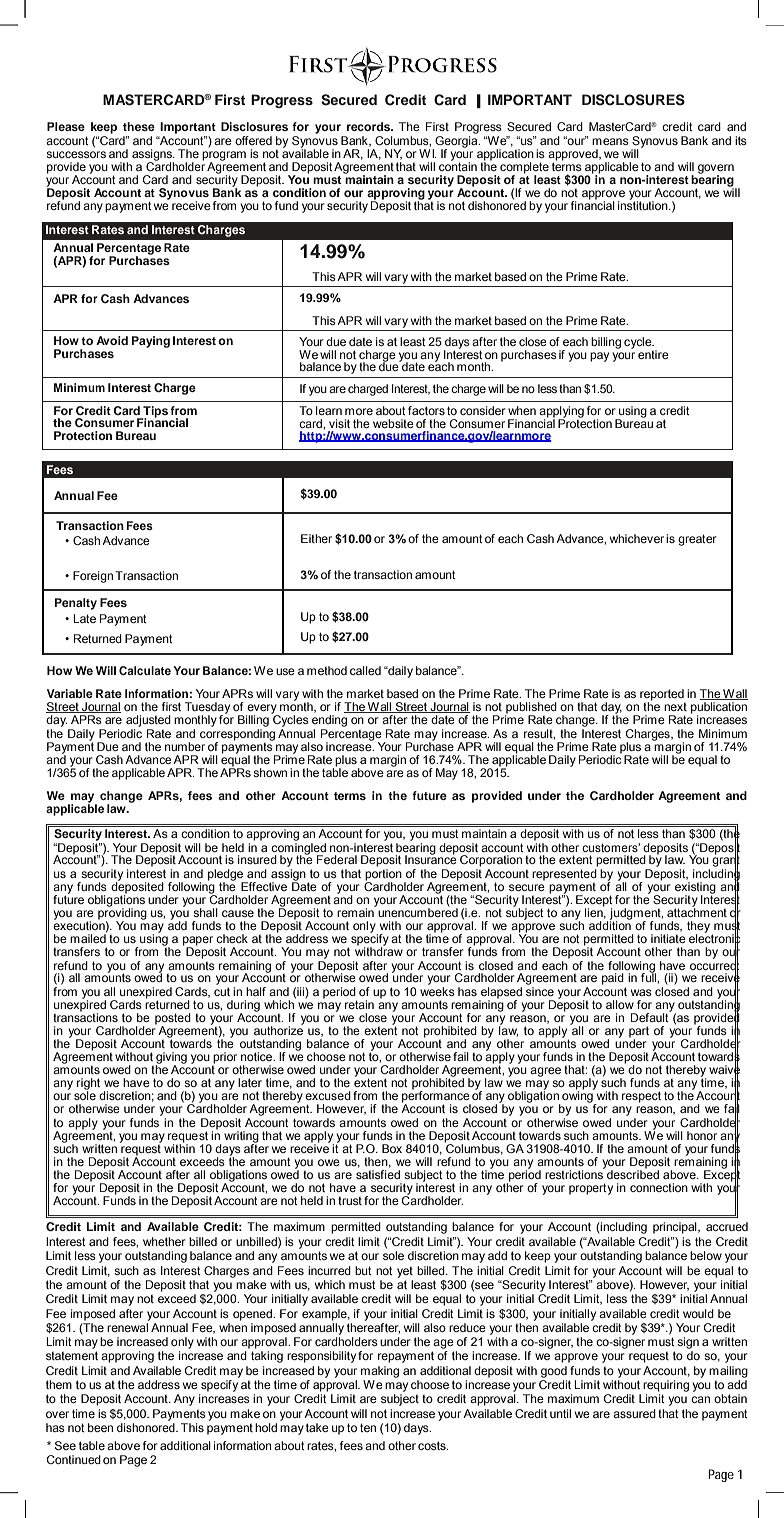  Describe the element at coordinates (431, 858) in the screenshot. I see `Insurance` at that location.
